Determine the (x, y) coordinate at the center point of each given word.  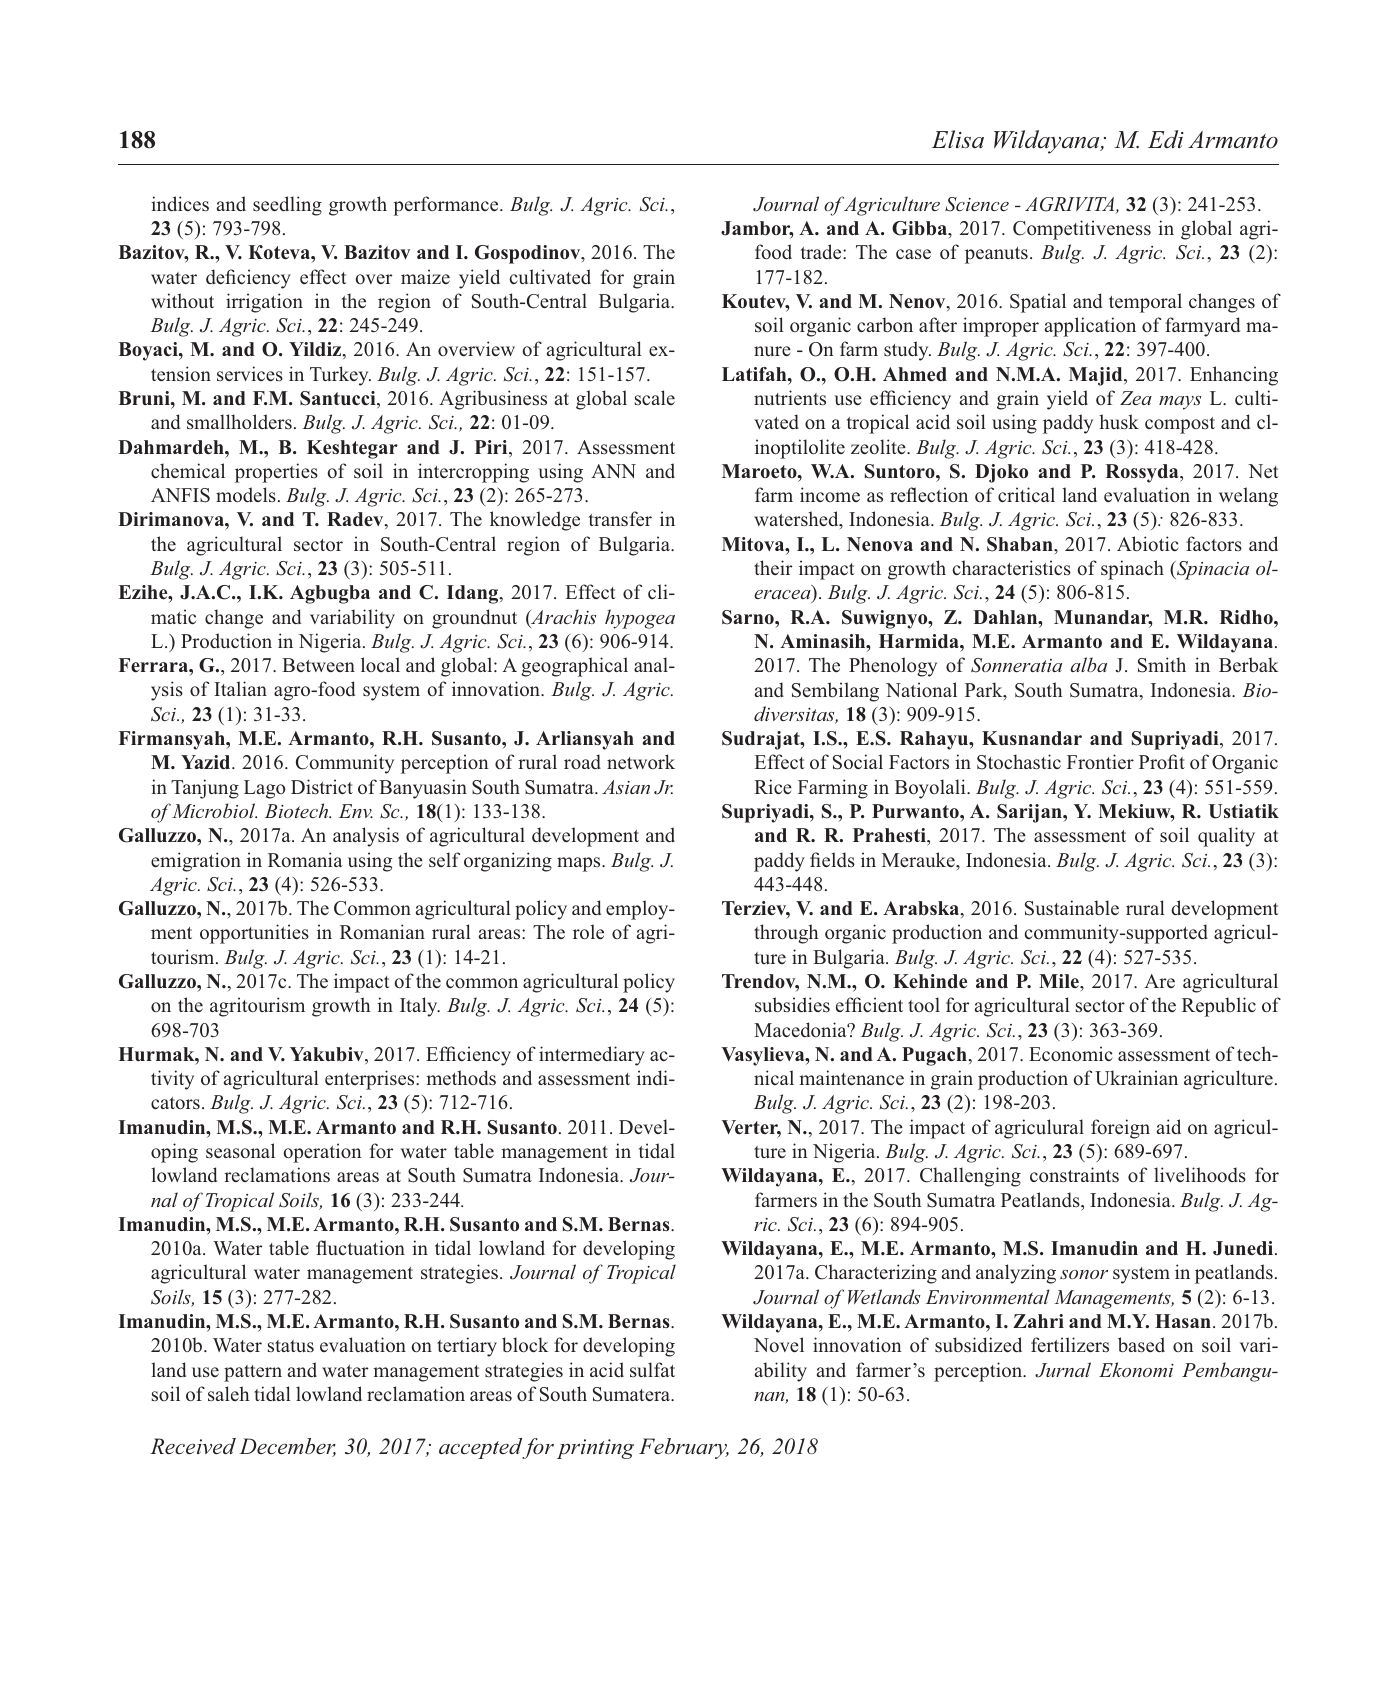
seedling (287, 206)
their (773, 567)
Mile (1060, 981)
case (913, 254)
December (287, 1447)
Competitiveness (1082, 230)
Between (318, 665)
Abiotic (1148, 544)
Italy (420, 1007)
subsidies (792, 1005)
